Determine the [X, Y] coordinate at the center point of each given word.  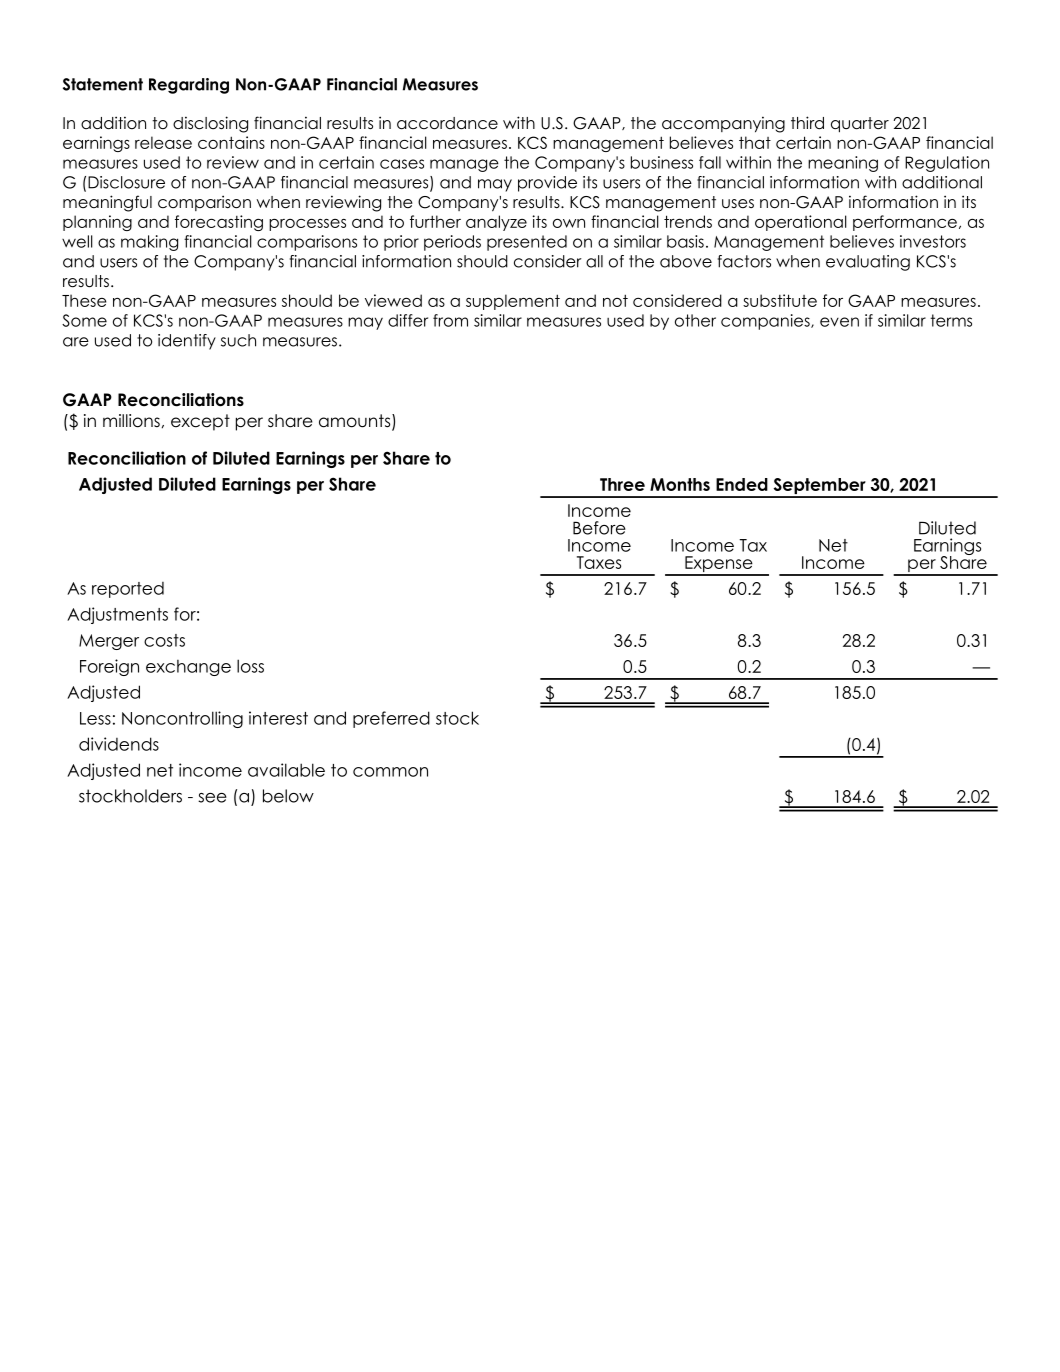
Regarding [189, 86]
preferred [391, 719]
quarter [860, 125]
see [212, 798]
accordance [447, 123]
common [390, 772]
